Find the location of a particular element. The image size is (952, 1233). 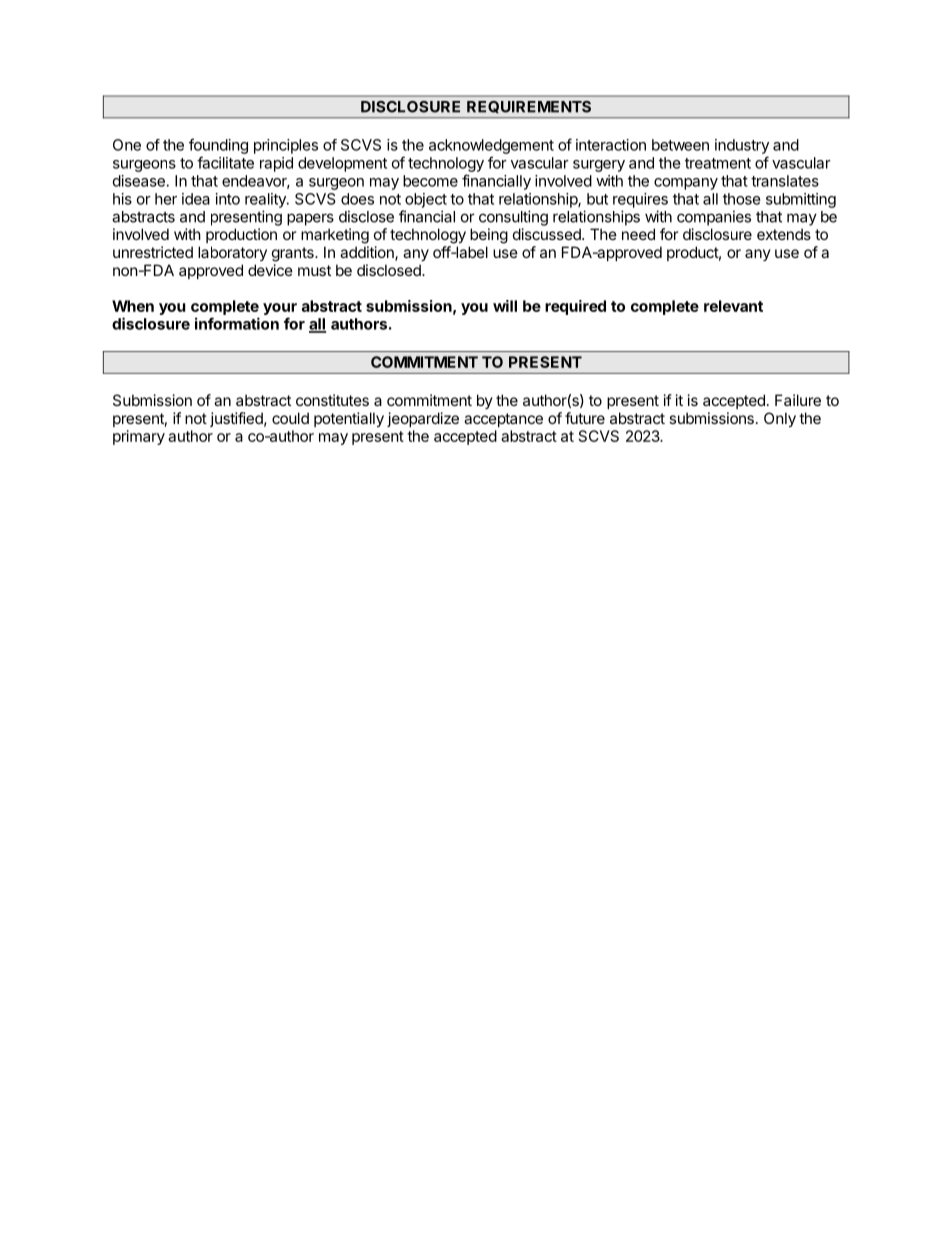

information is located at coordinates (237, 323).
